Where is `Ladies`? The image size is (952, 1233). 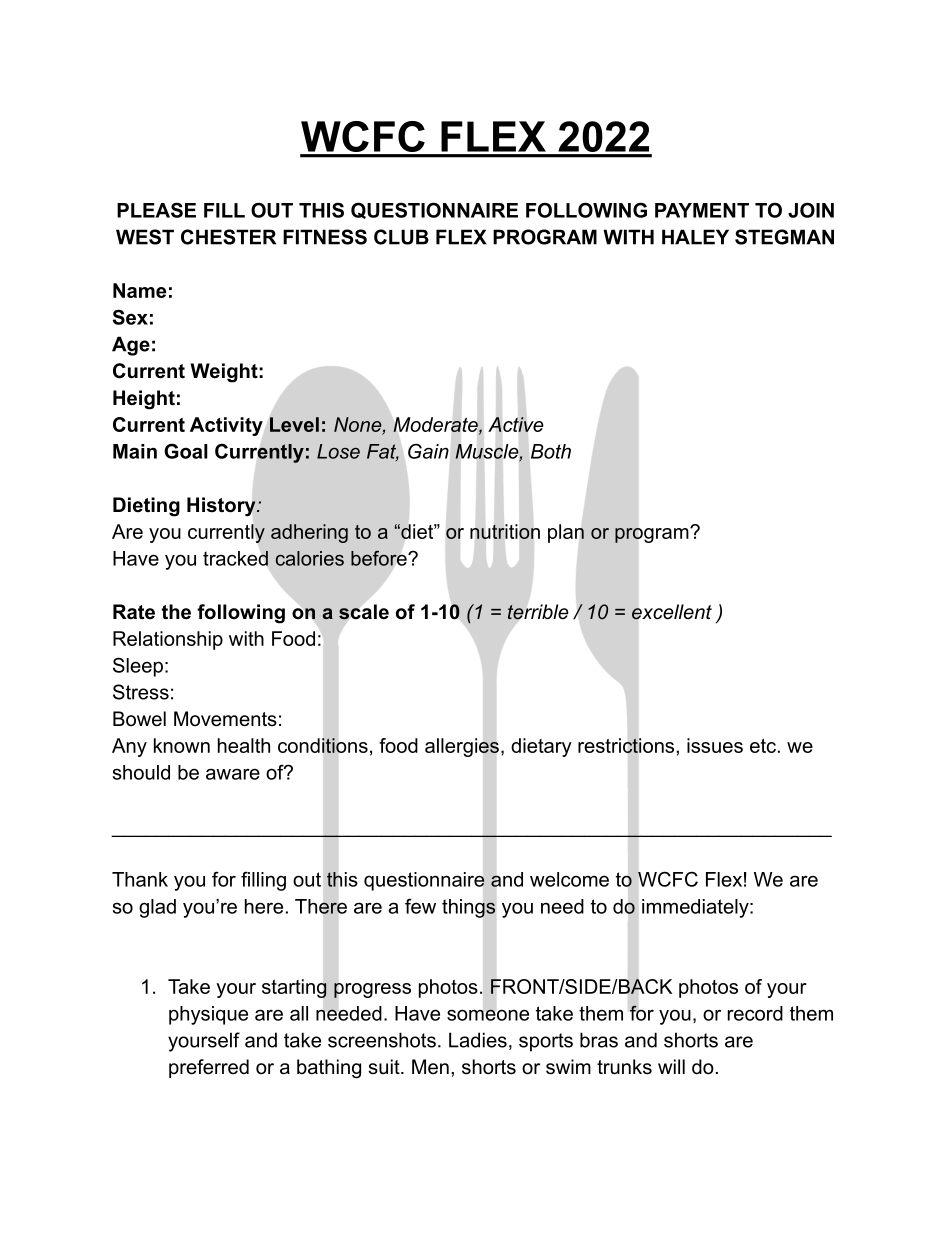 Ladies is located at coordinates (478, 1040).
